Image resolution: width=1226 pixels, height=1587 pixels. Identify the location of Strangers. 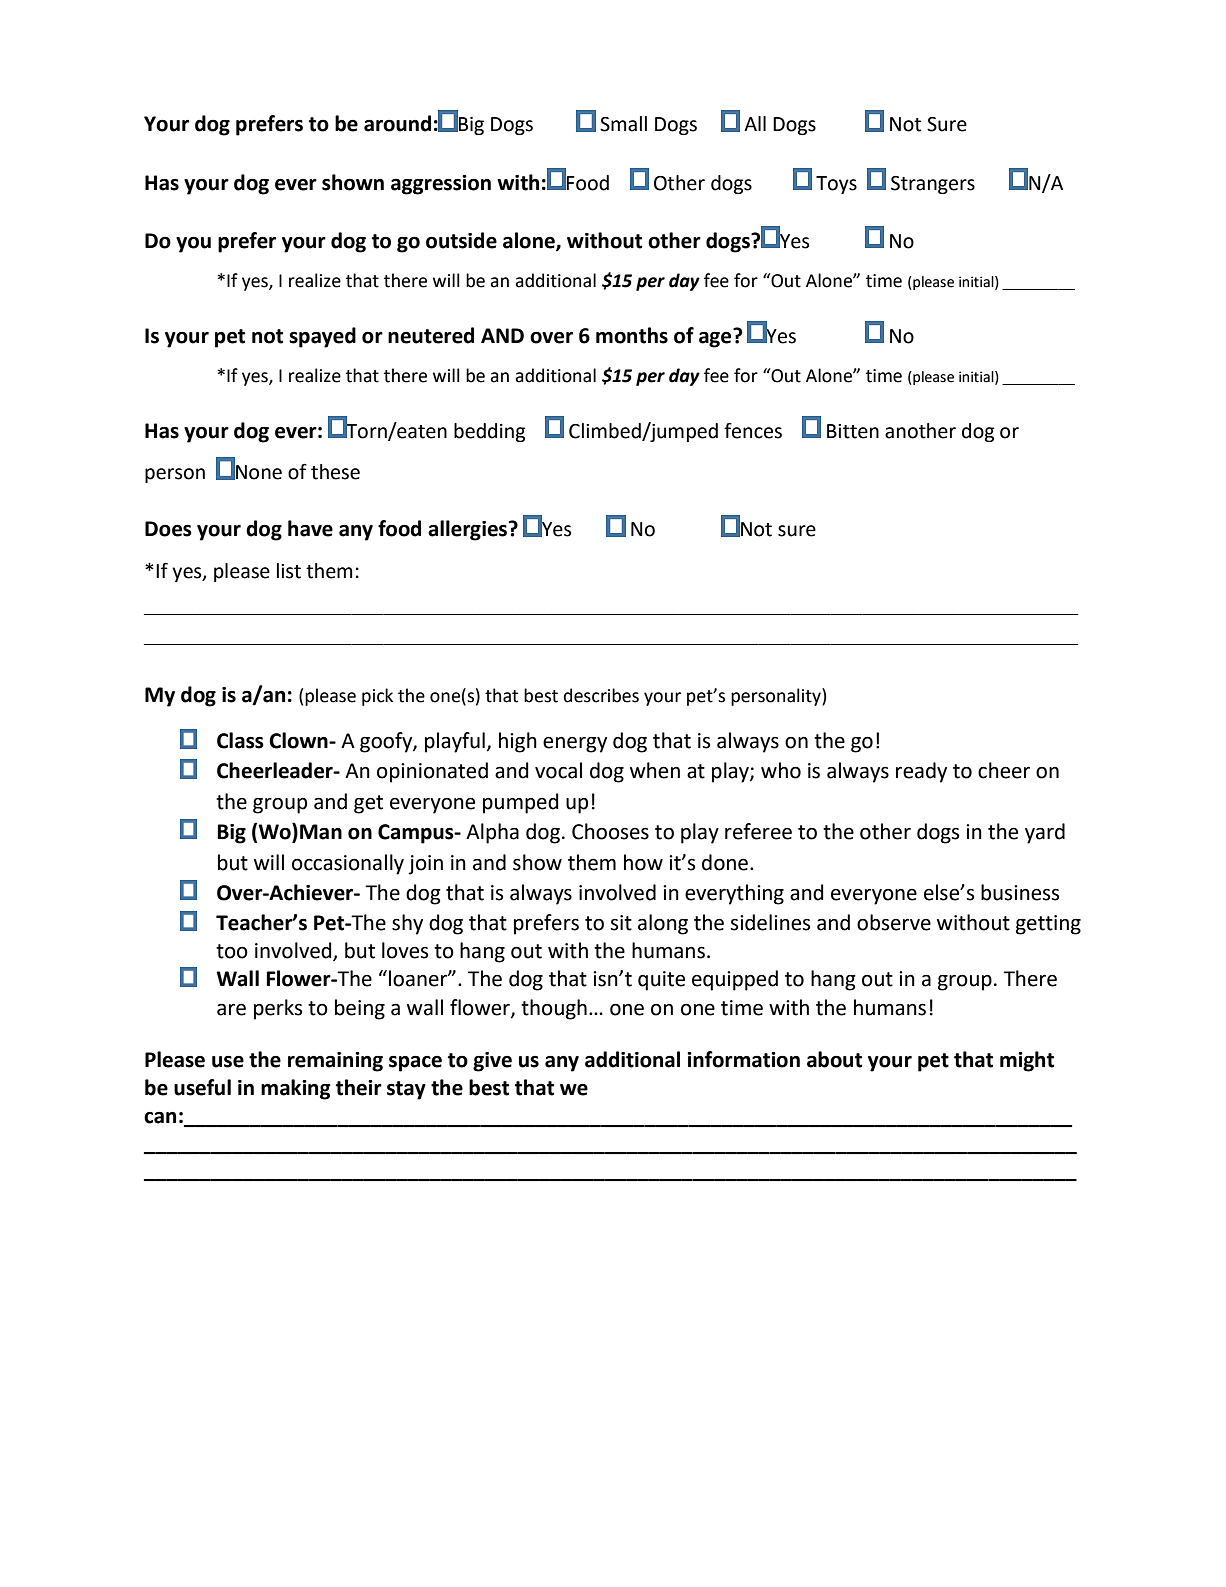
(933, 185).
